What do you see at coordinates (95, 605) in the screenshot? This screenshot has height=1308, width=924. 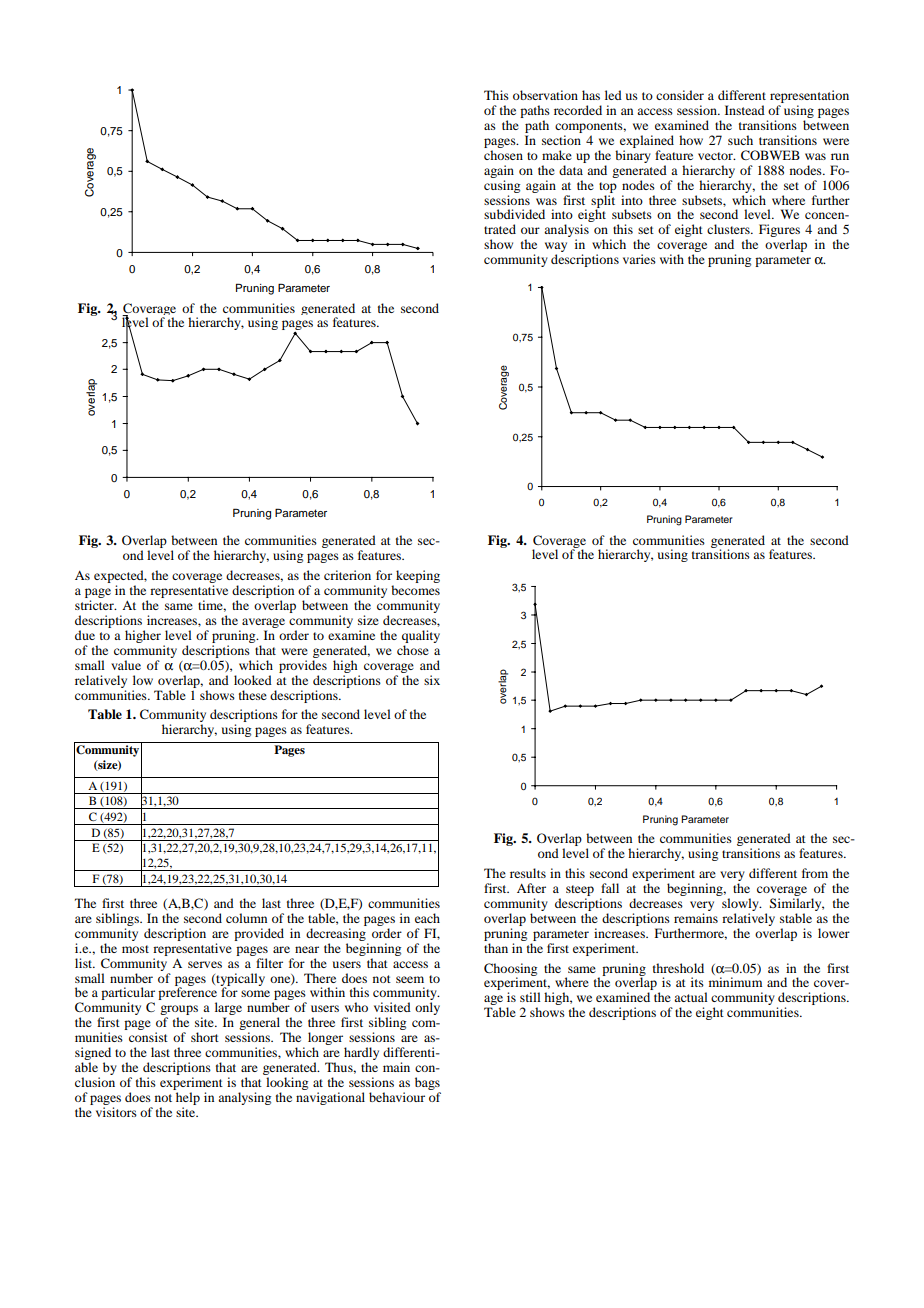 I see `stricter` at bounding box center [95, 605].
